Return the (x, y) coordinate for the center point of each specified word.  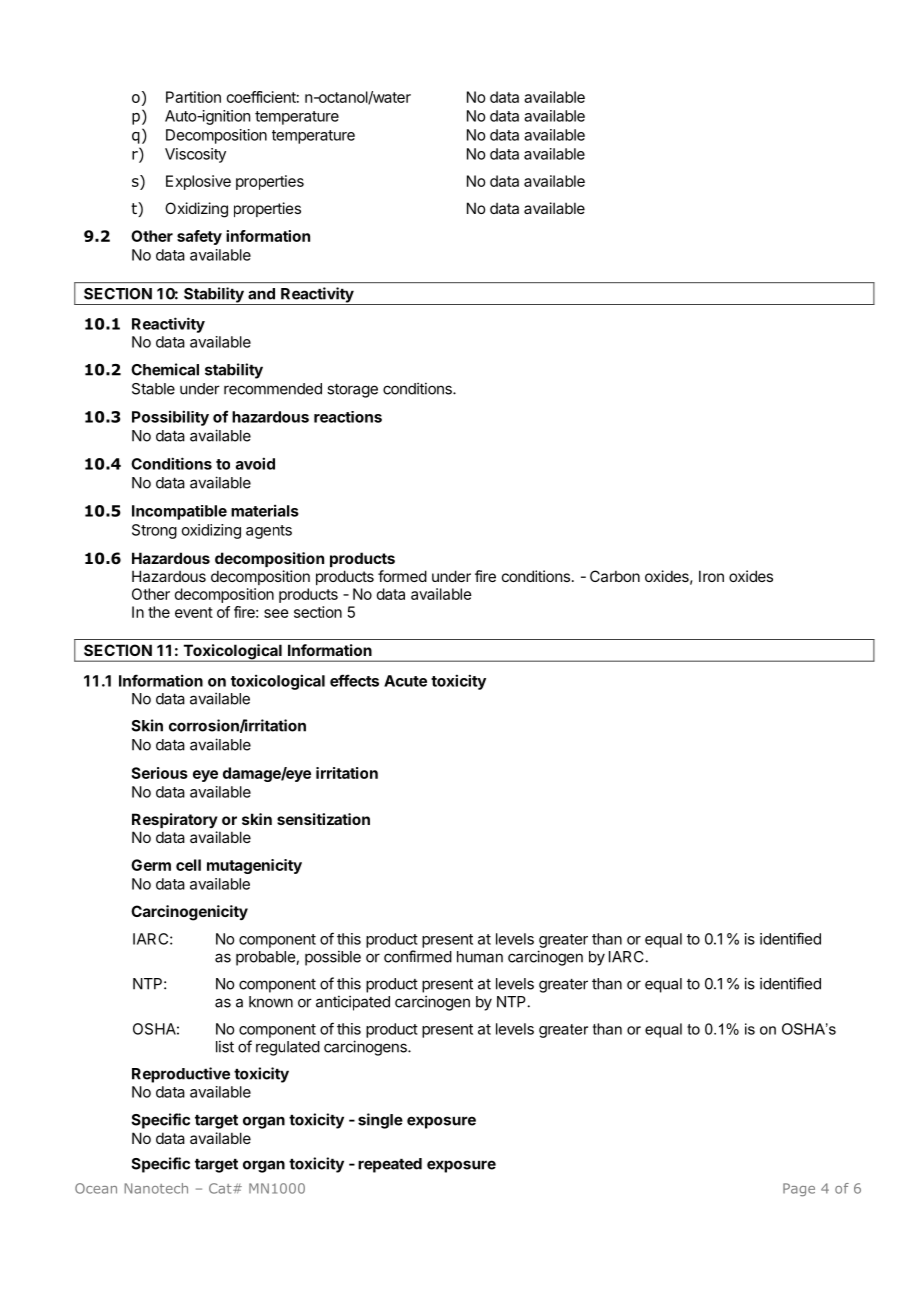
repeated (390, 1165)
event (194, 612)
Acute (405, 681)
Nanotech (156, 1188)
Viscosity (195, 155)
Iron (711, 576)
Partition (193, 97)
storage (352, 391)
